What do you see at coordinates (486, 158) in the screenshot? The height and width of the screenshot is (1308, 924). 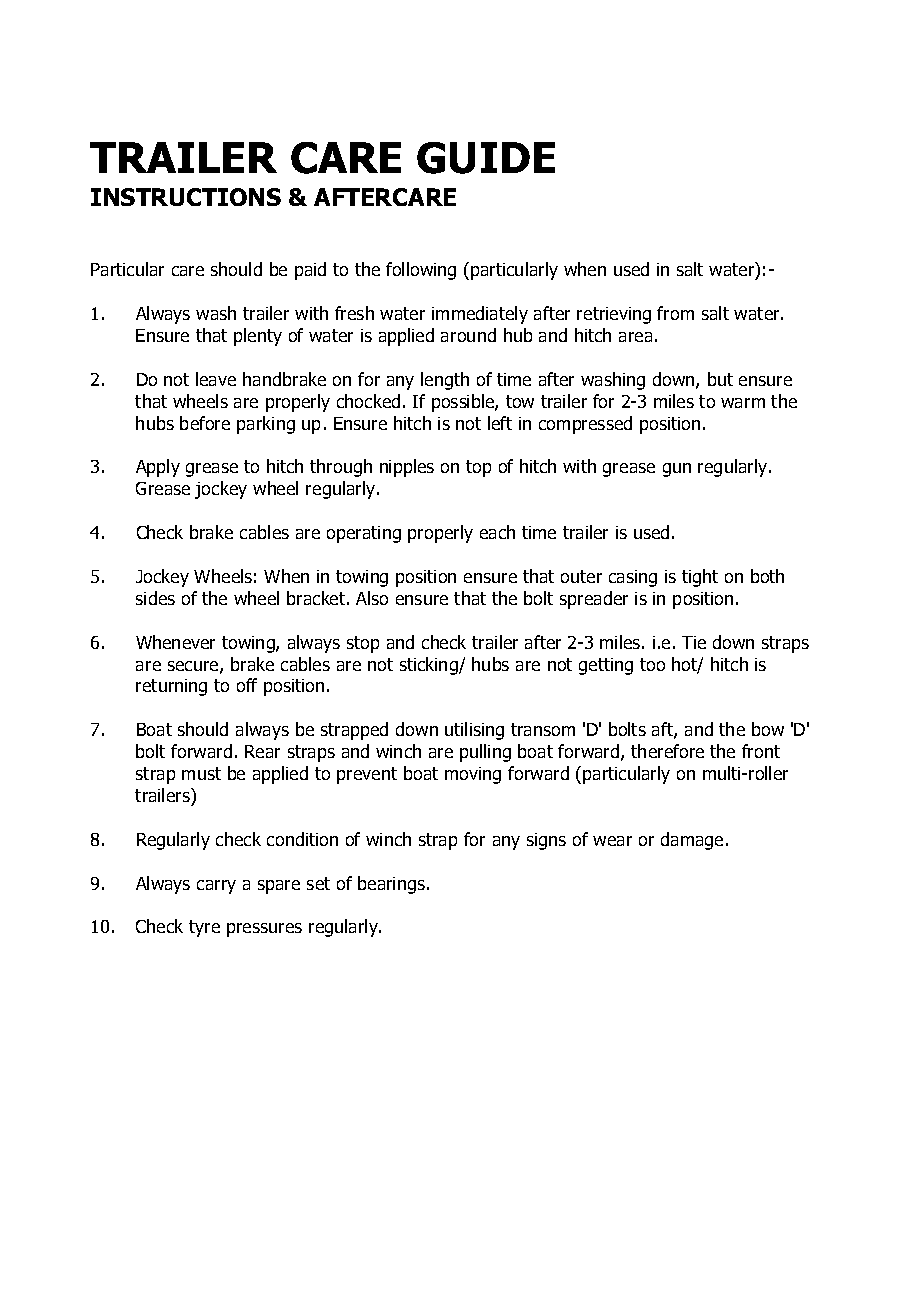 I see `GUIDE` at bounding box center [486, 158].
